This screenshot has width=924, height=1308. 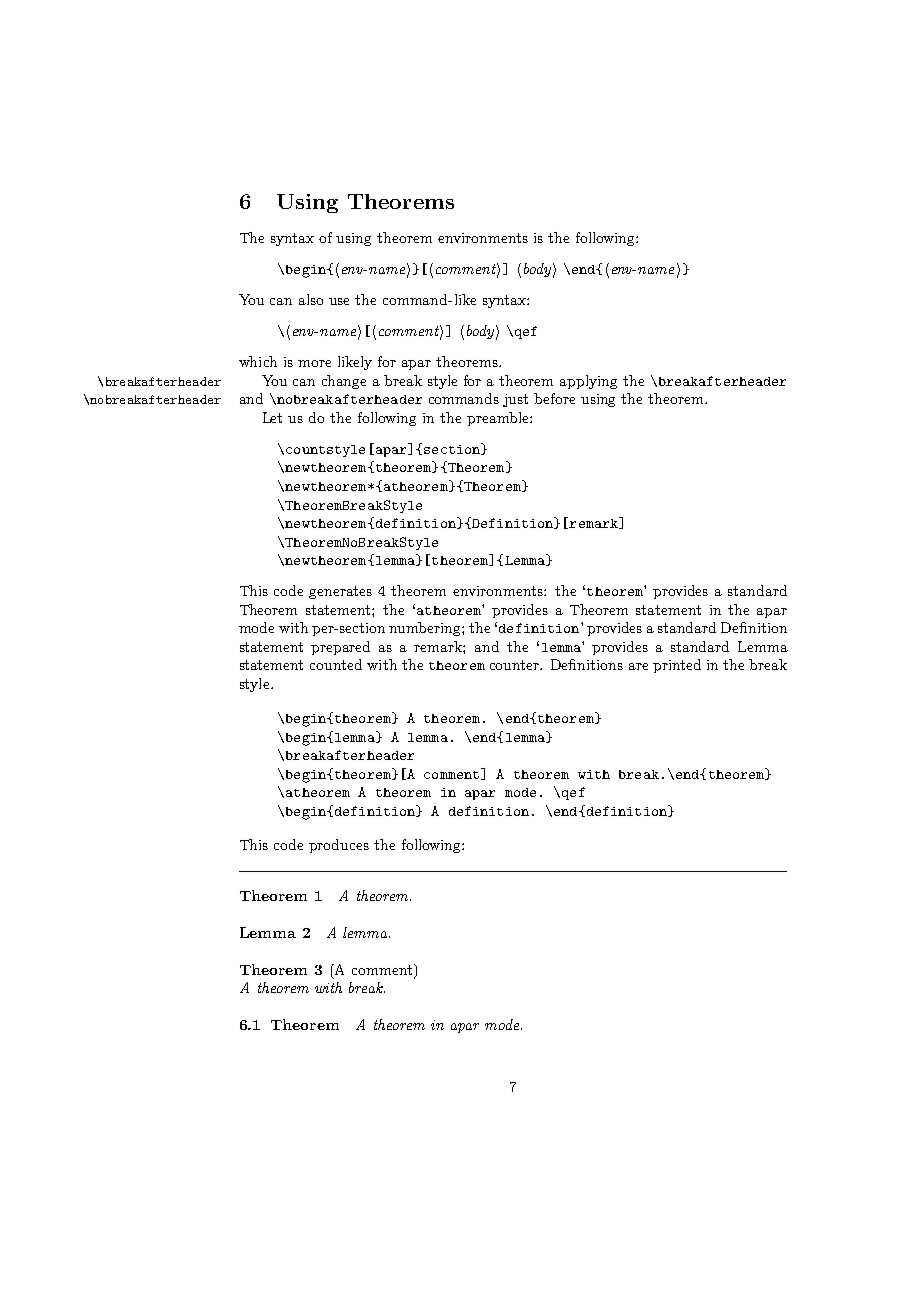 I want to click on preamble, so click(x=499, y=419).
